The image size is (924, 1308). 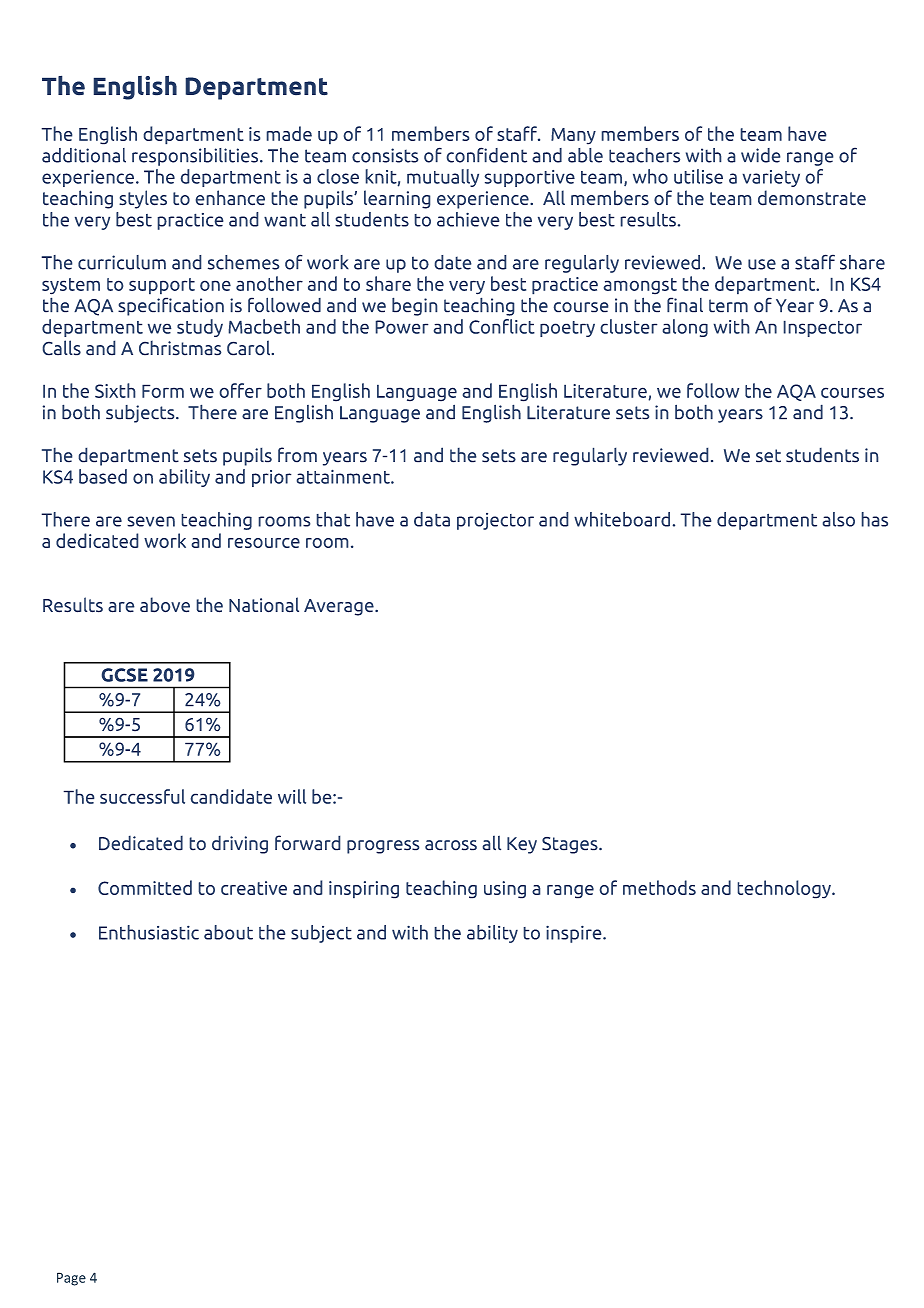 What do you see at coordinates (228, 932) in the screenshot?
I see `about` at bounding box center [228, 932].
